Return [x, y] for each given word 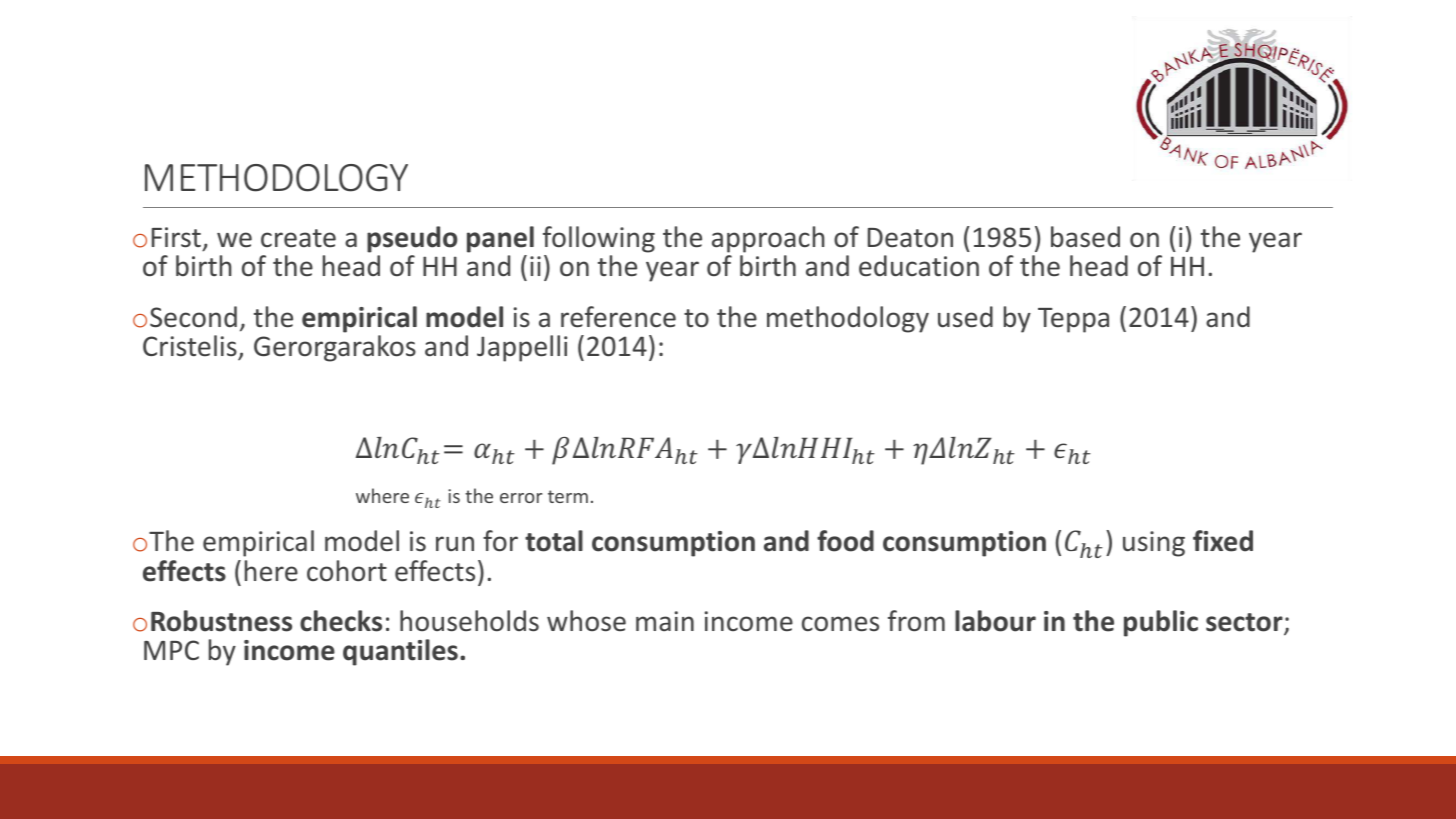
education [919, 266]
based [1085, 237]
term [568, 496]
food [845, 541]
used [965, 317]
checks [341, 621]
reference [618, 317]
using [1154, 544]
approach [768, 241]
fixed [1223, 541]
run [455, 543]
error [521, 498]
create [298, 238]
